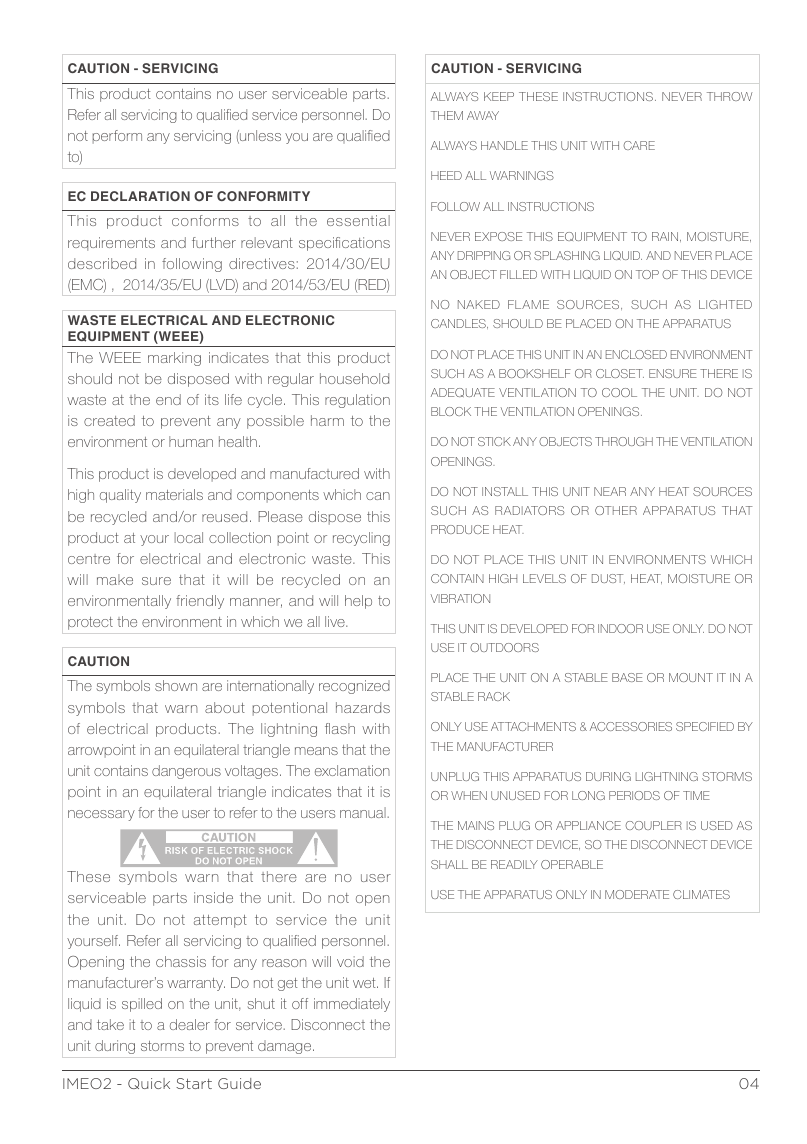  Describe the element at coordinates (149, 1083) in the document. I see `Quick` at that location.
